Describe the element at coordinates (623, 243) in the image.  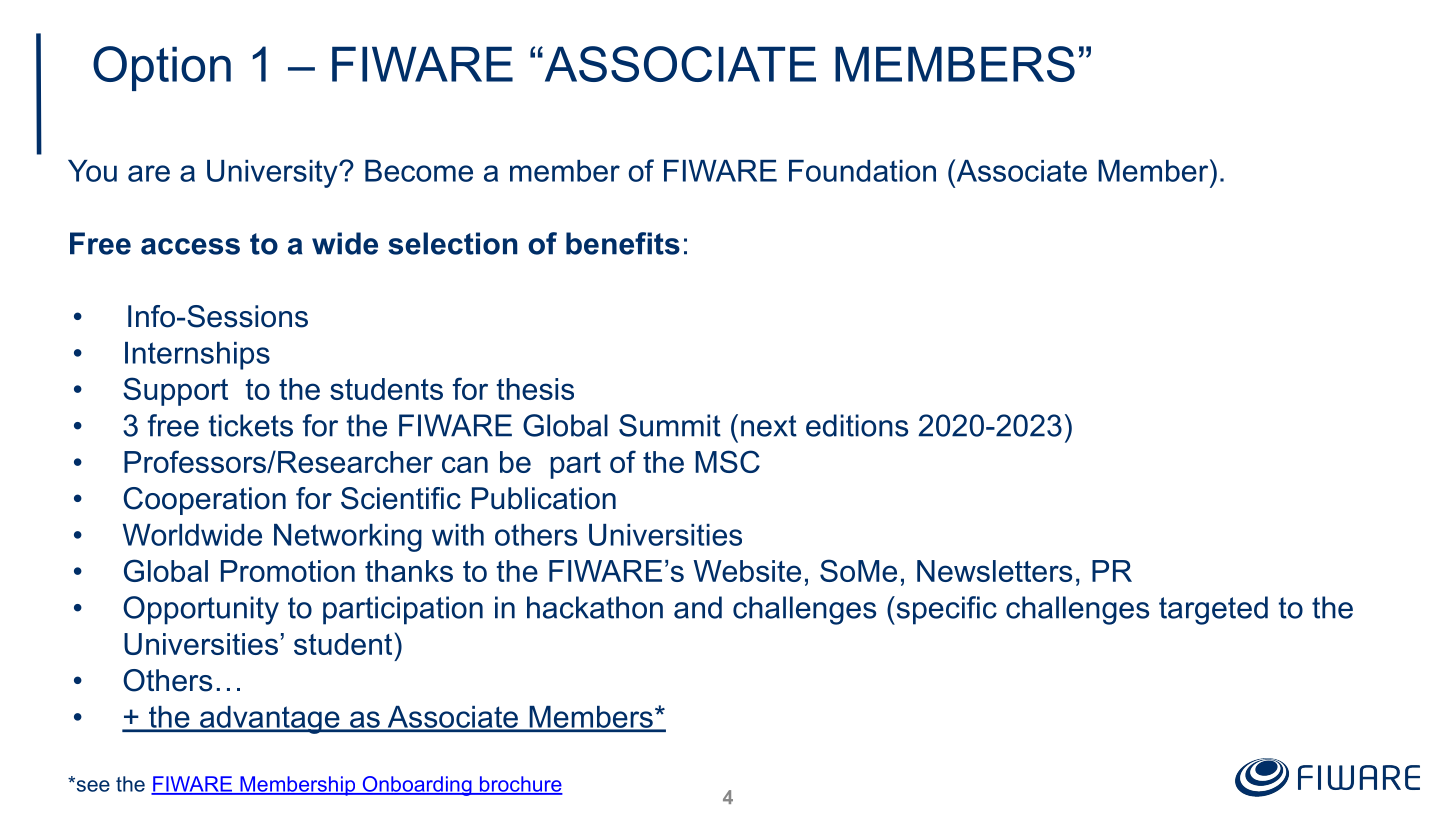
I see `benefits` at that location.
